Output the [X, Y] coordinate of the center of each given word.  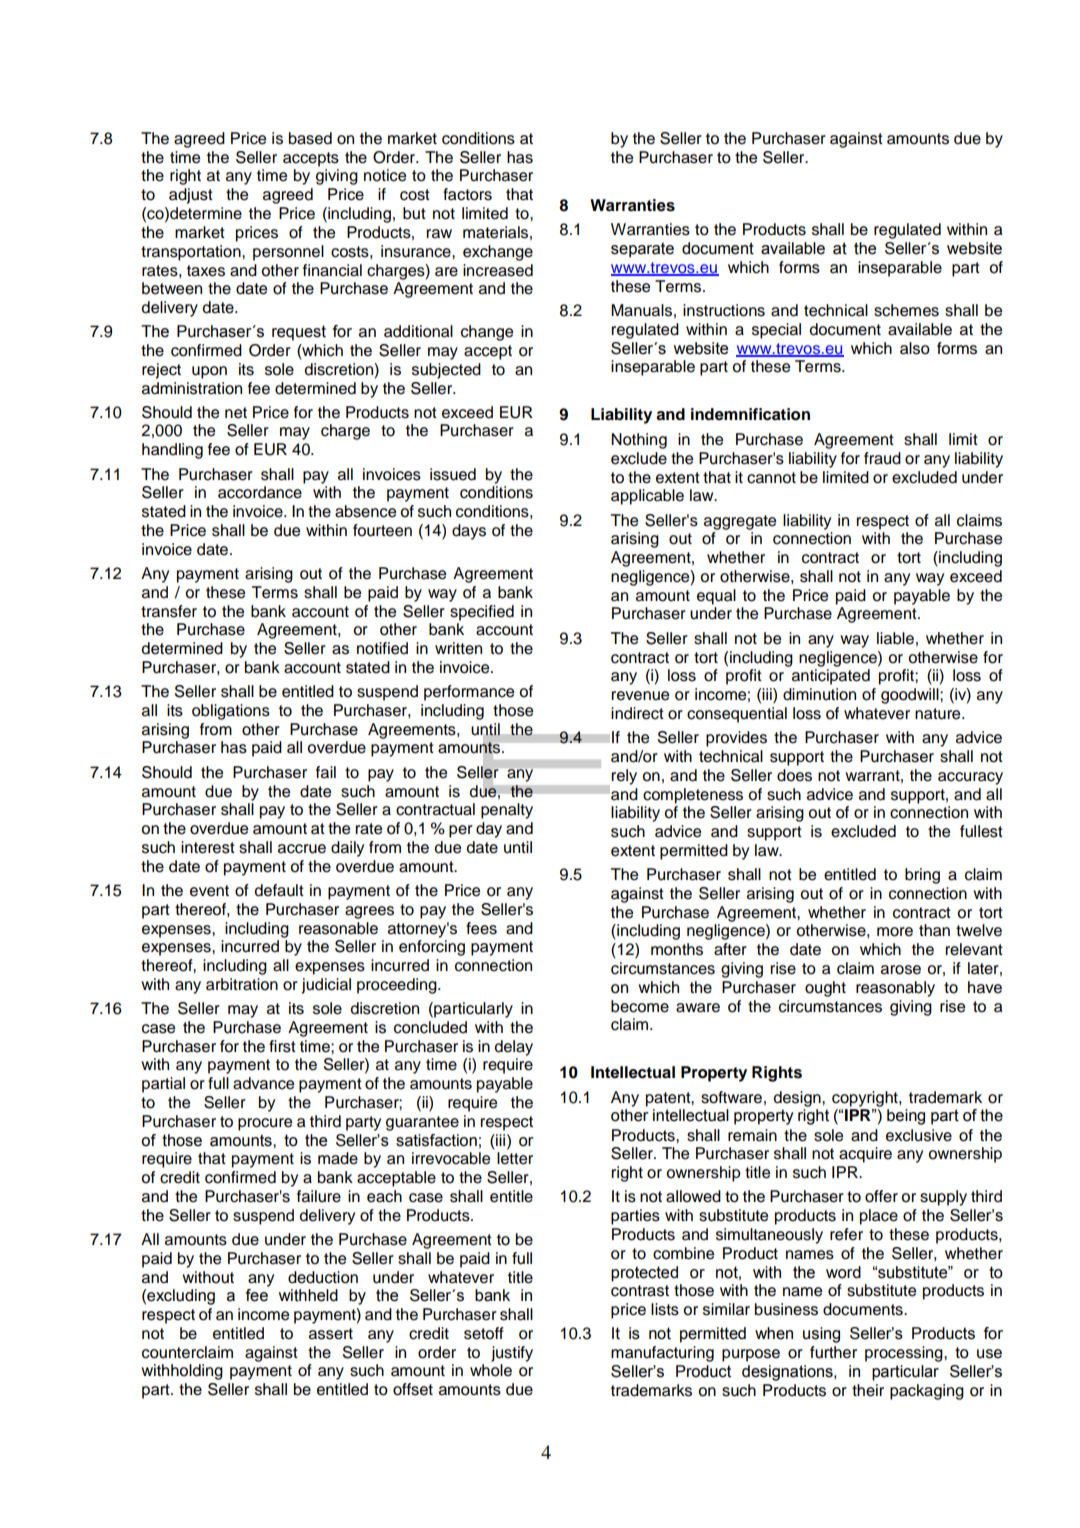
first [282, 1046]
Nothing [639, 441]
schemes [906, 310]
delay [513, 1048]
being [906, 1117]
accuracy [970, 778]
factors [467, 194]
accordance [260, 492]
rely [624, 777]
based [310, 138]
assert [331, 1334]
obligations [231, 712]
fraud [882, 458]
